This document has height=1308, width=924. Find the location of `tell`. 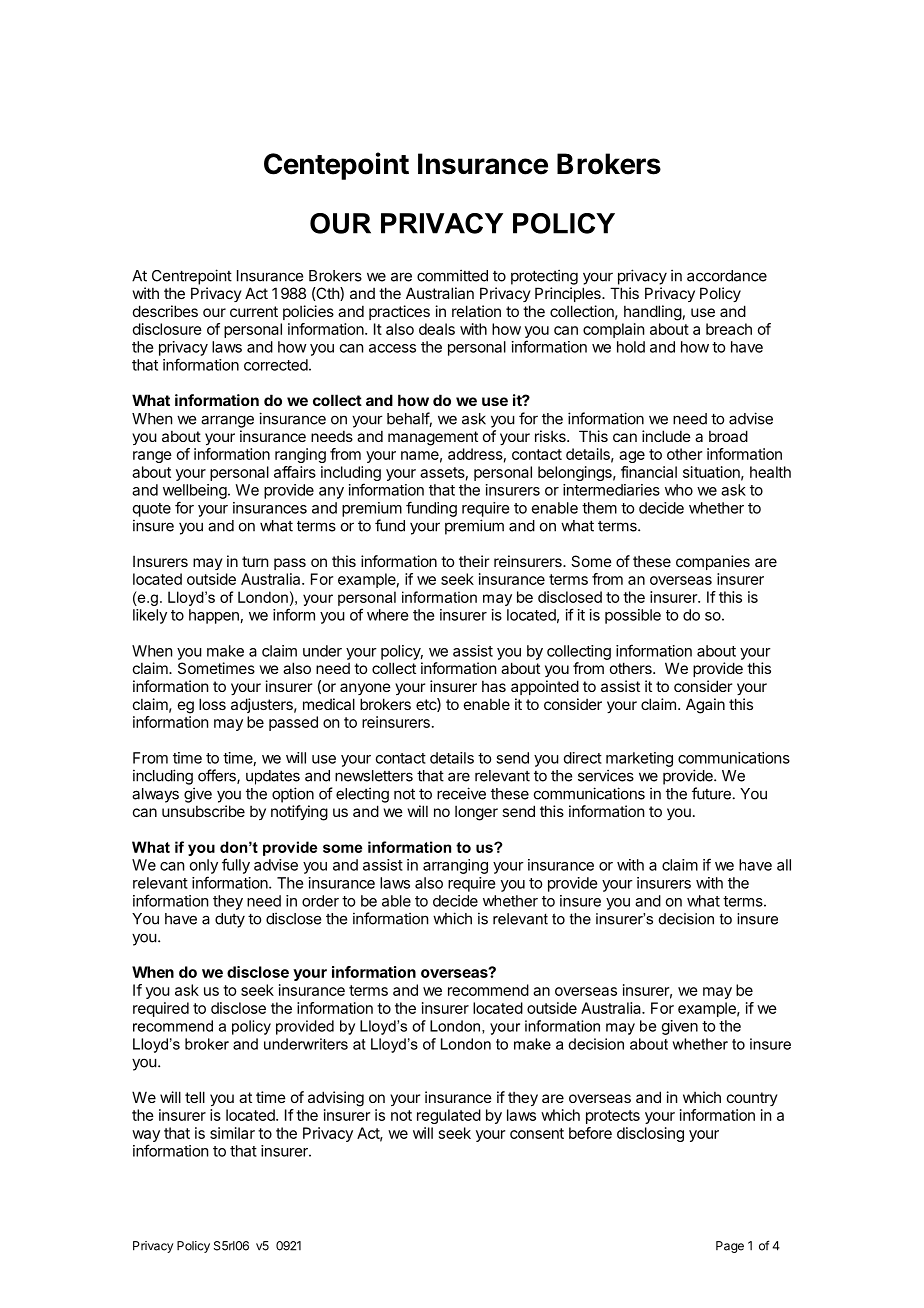

tell is located at coordinates (195, 1097).
